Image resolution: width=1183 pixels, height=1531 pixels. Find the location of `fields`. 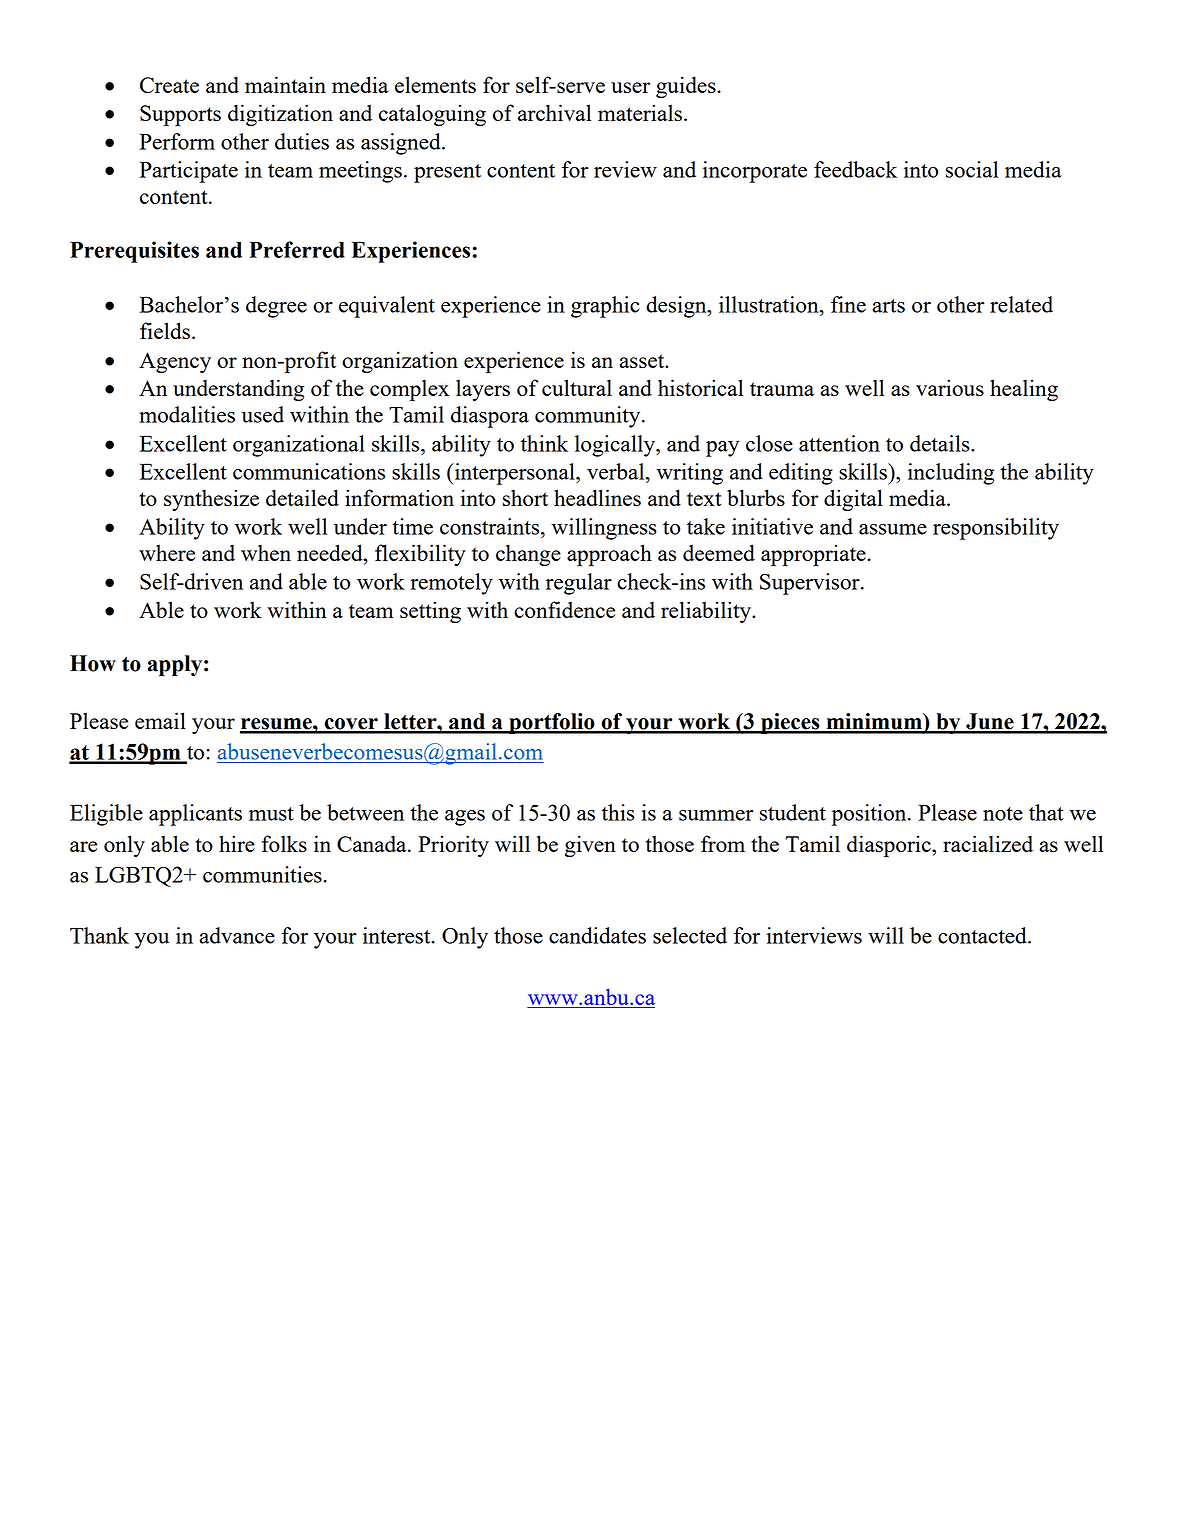

fields is located at coordinates (165, 330).
